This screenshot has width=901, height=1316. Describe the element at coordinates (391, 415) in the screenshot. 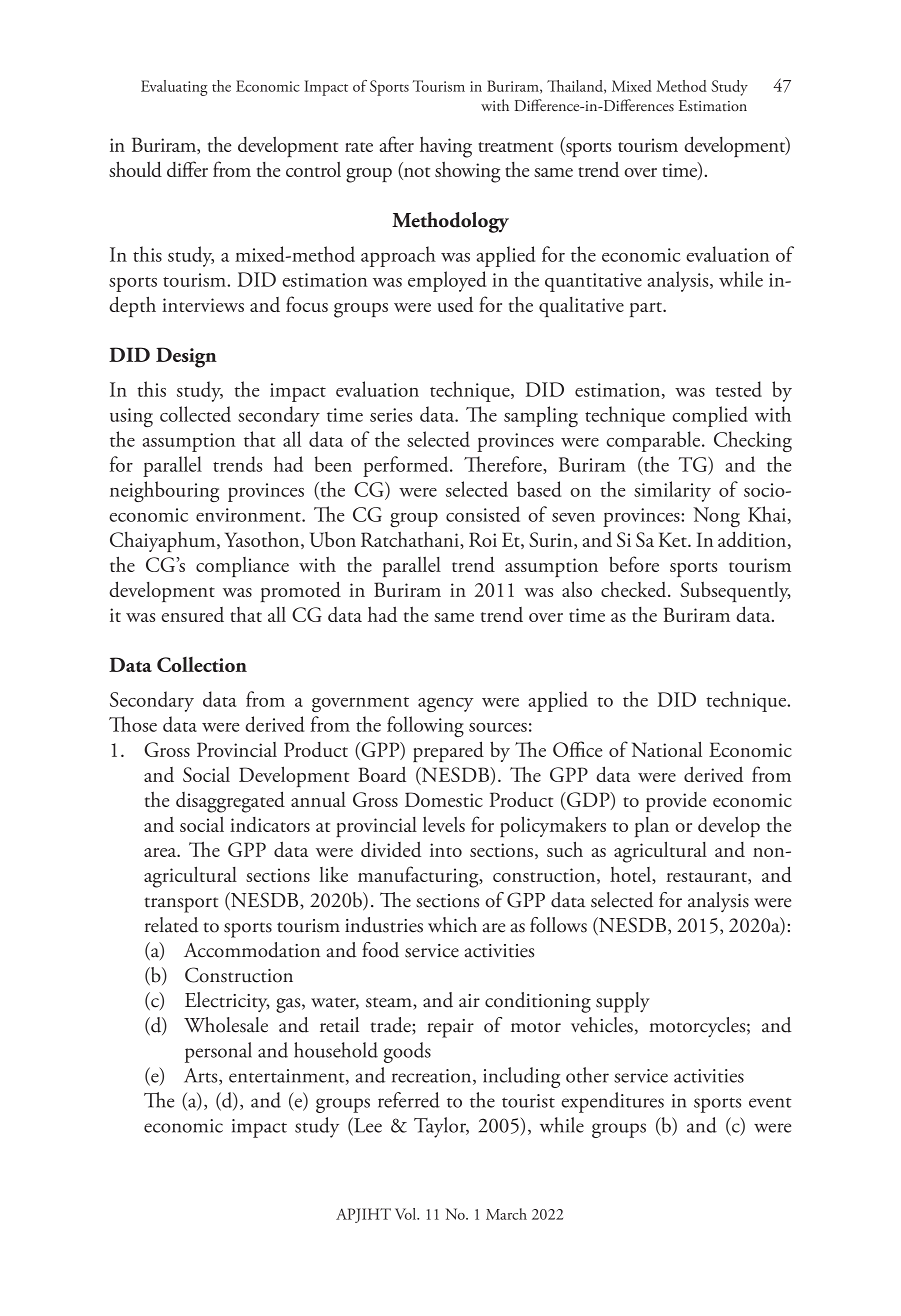

I see `series` at that location.
